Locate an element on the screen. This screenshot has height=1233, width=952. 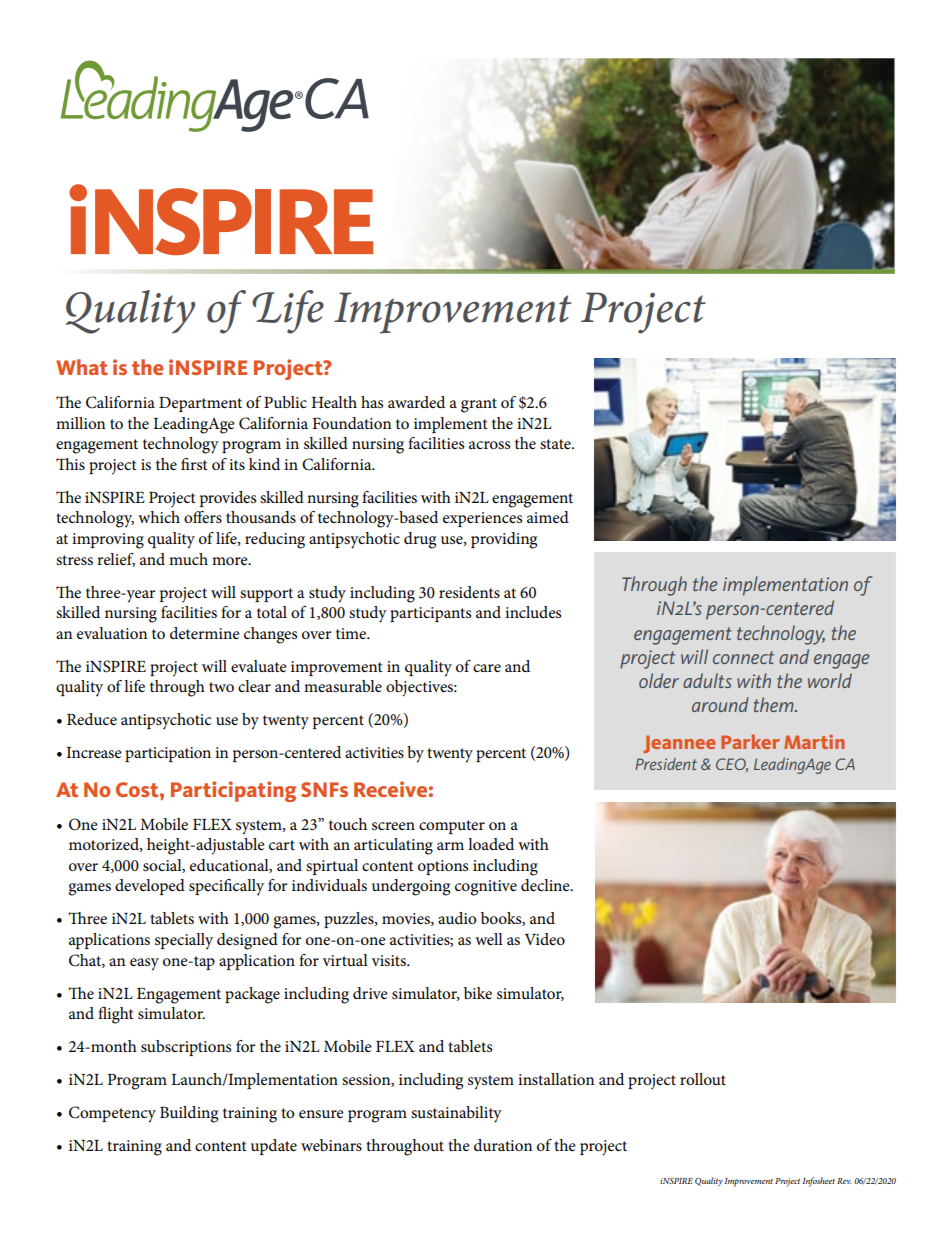
participation is located at coordinates (168, 754).
